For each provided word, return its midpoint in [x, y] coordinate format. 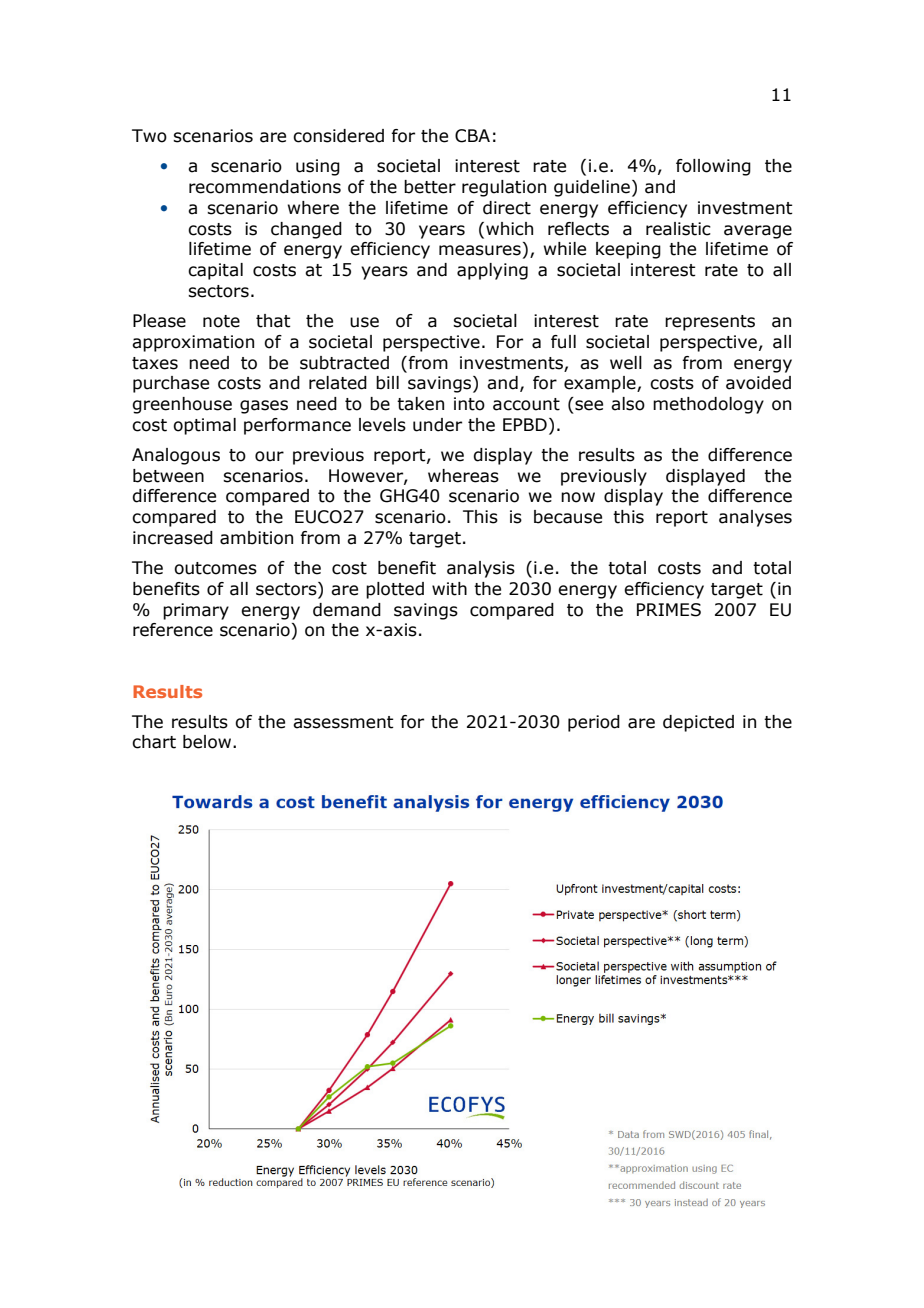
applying [492, 271]
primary [196, 611]
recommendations [265, 187]
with [449, 589]
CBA [472, 136]
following [713, 167]
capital [215, 271]
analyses [755, 518]
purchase [171, 384]
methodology [708, 405]
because [568, 517]
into [469, 404]
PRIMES [669, 610]
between [168, 476]
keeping [628, 250]
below [208, 742]
